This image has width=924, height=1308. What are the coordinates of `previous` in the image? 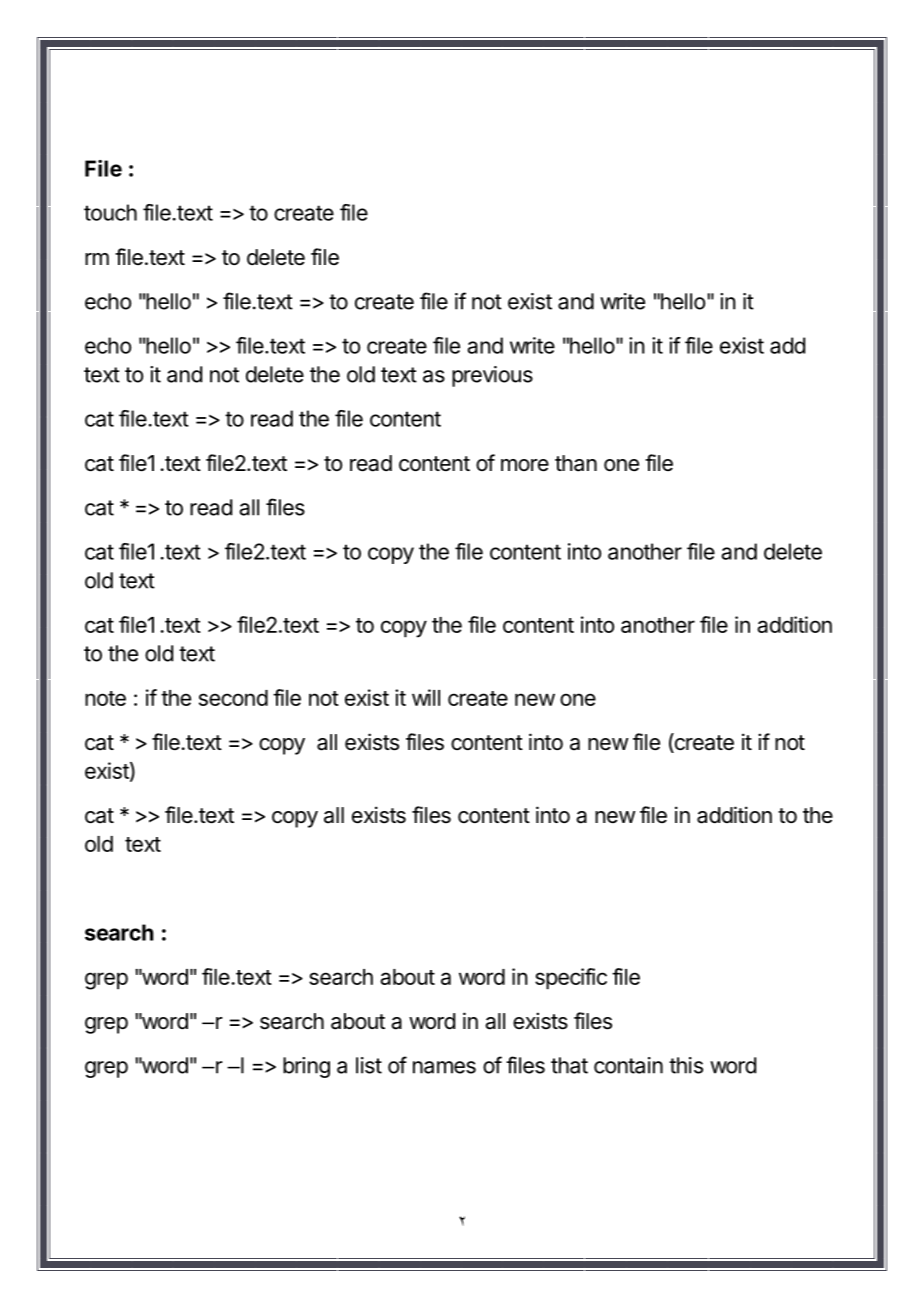 It's located at (492, 376).
